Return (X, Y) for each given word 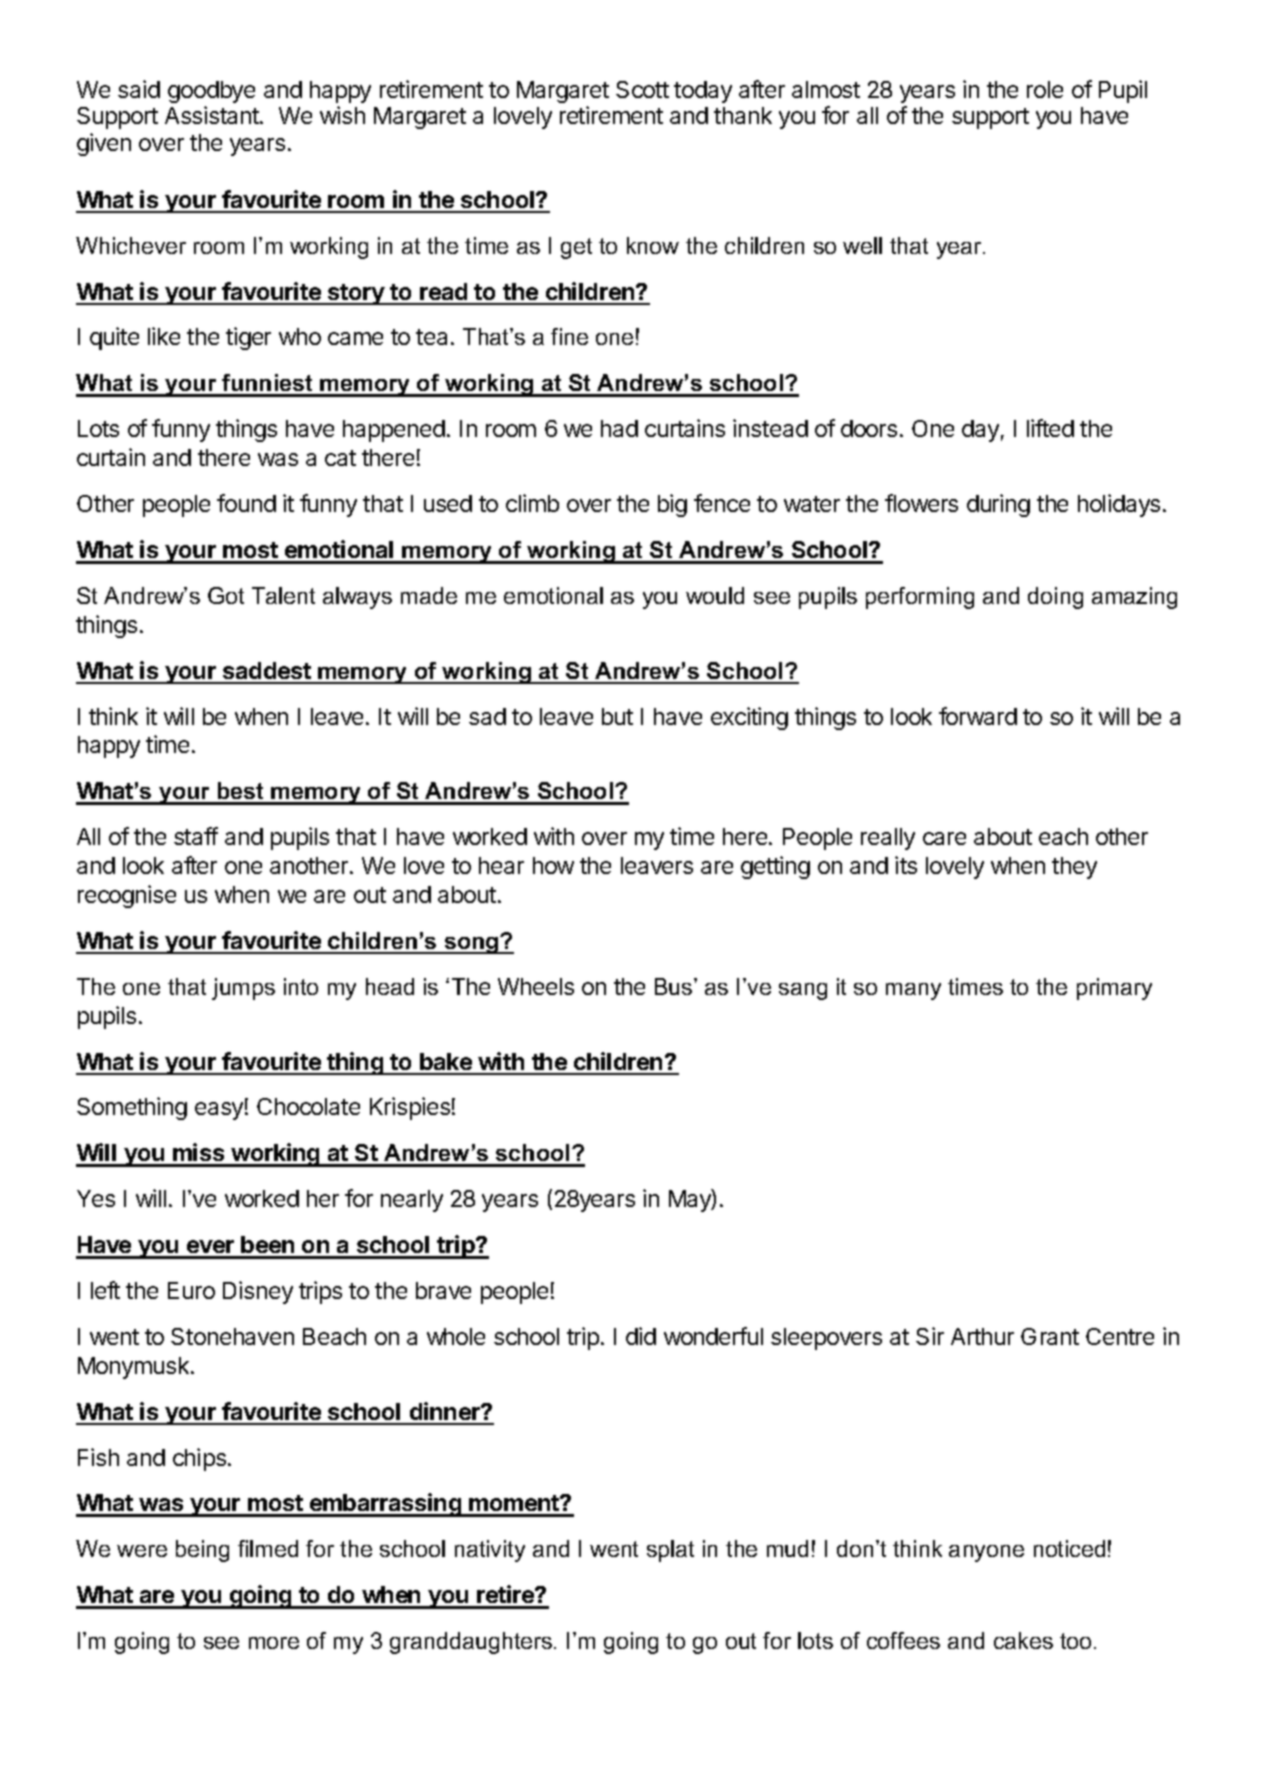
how (553, 865)
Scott (642, 89)
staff (196, 836)
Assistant (213, 115)
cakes (1023, 1640)
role (1045, 89)
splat (670, 1551)
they (1074, 868)
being (202, 1551)
